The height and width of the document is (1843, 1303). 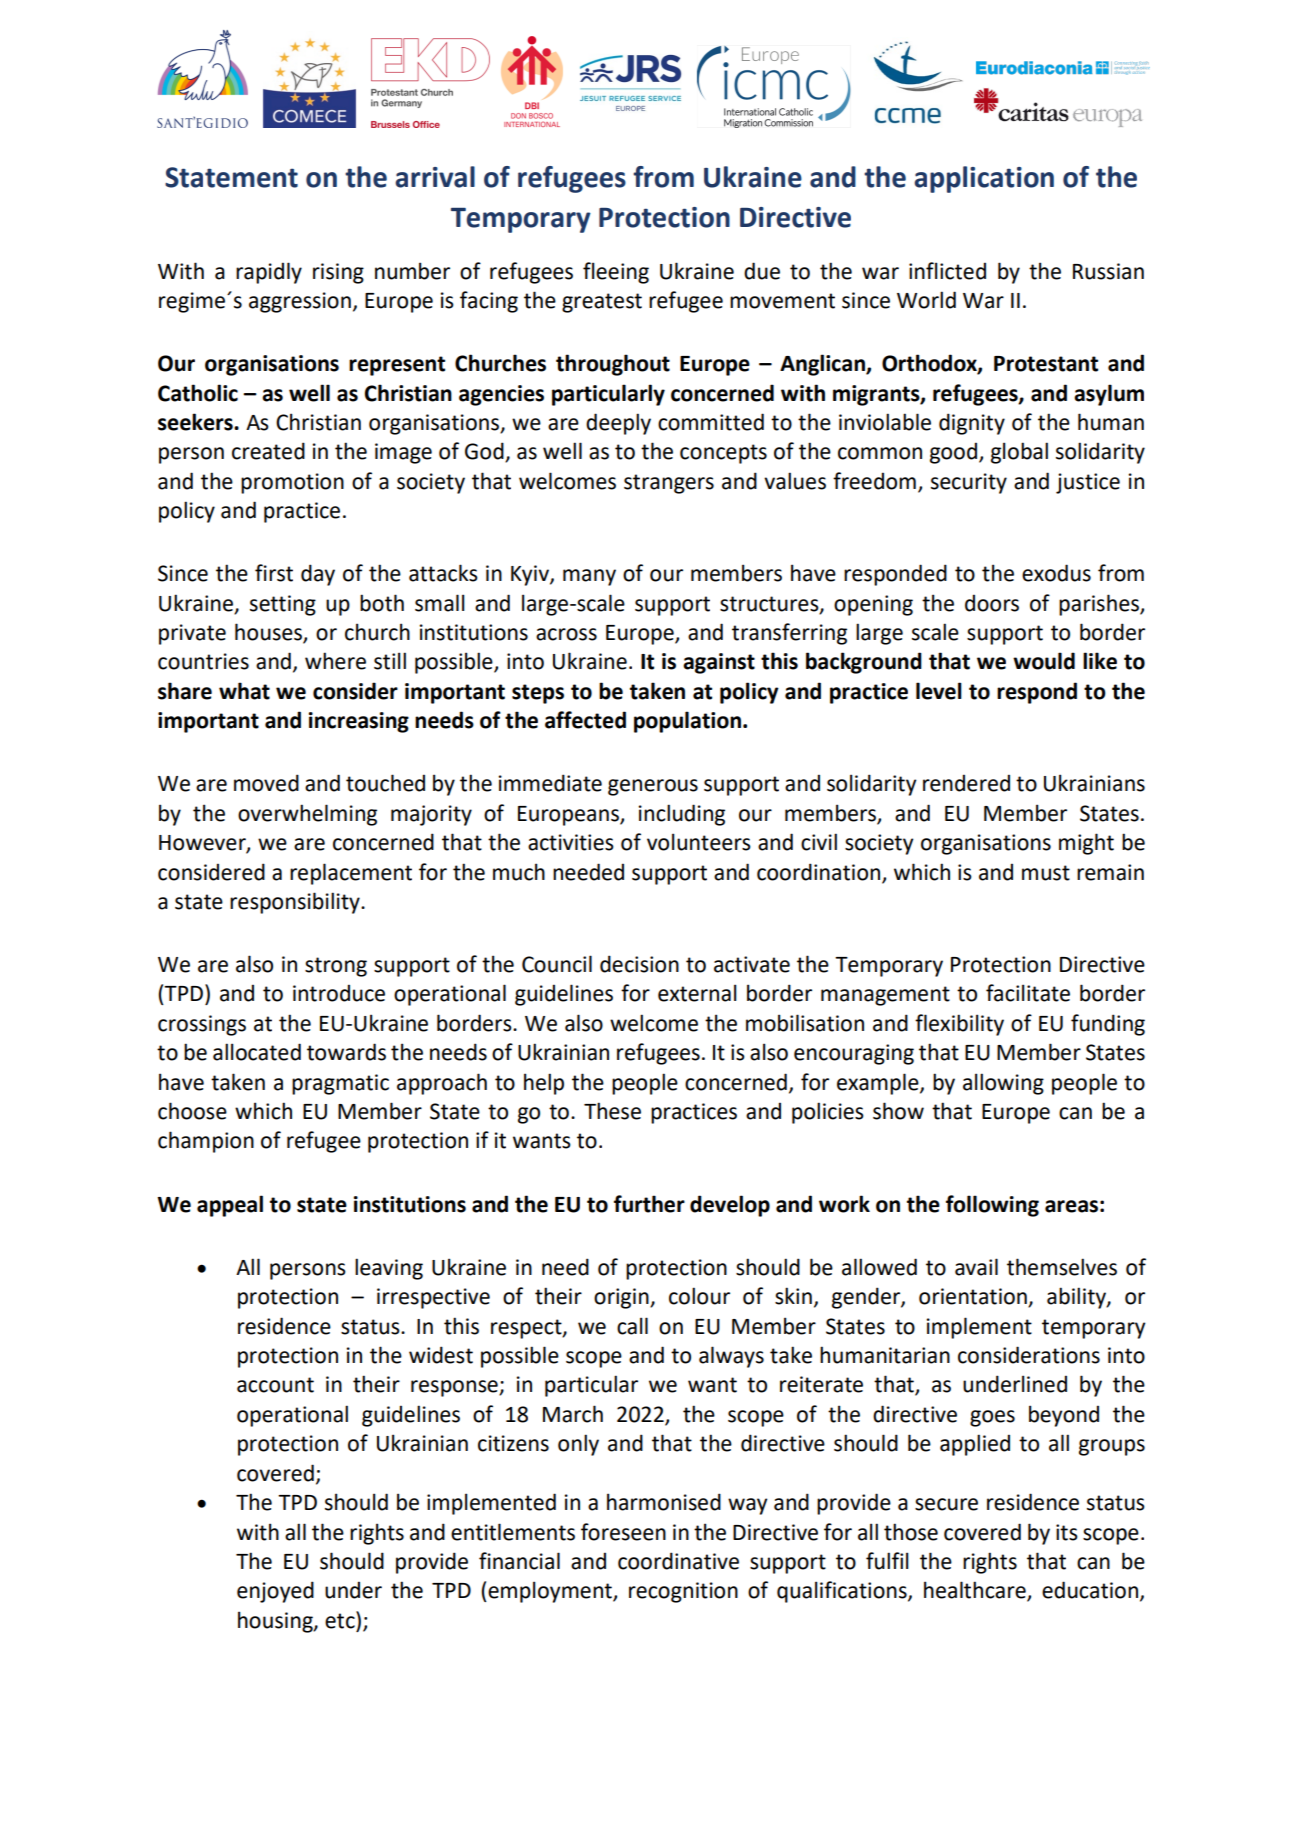 I want to click on appeal, so click(x=230, y=1206).
